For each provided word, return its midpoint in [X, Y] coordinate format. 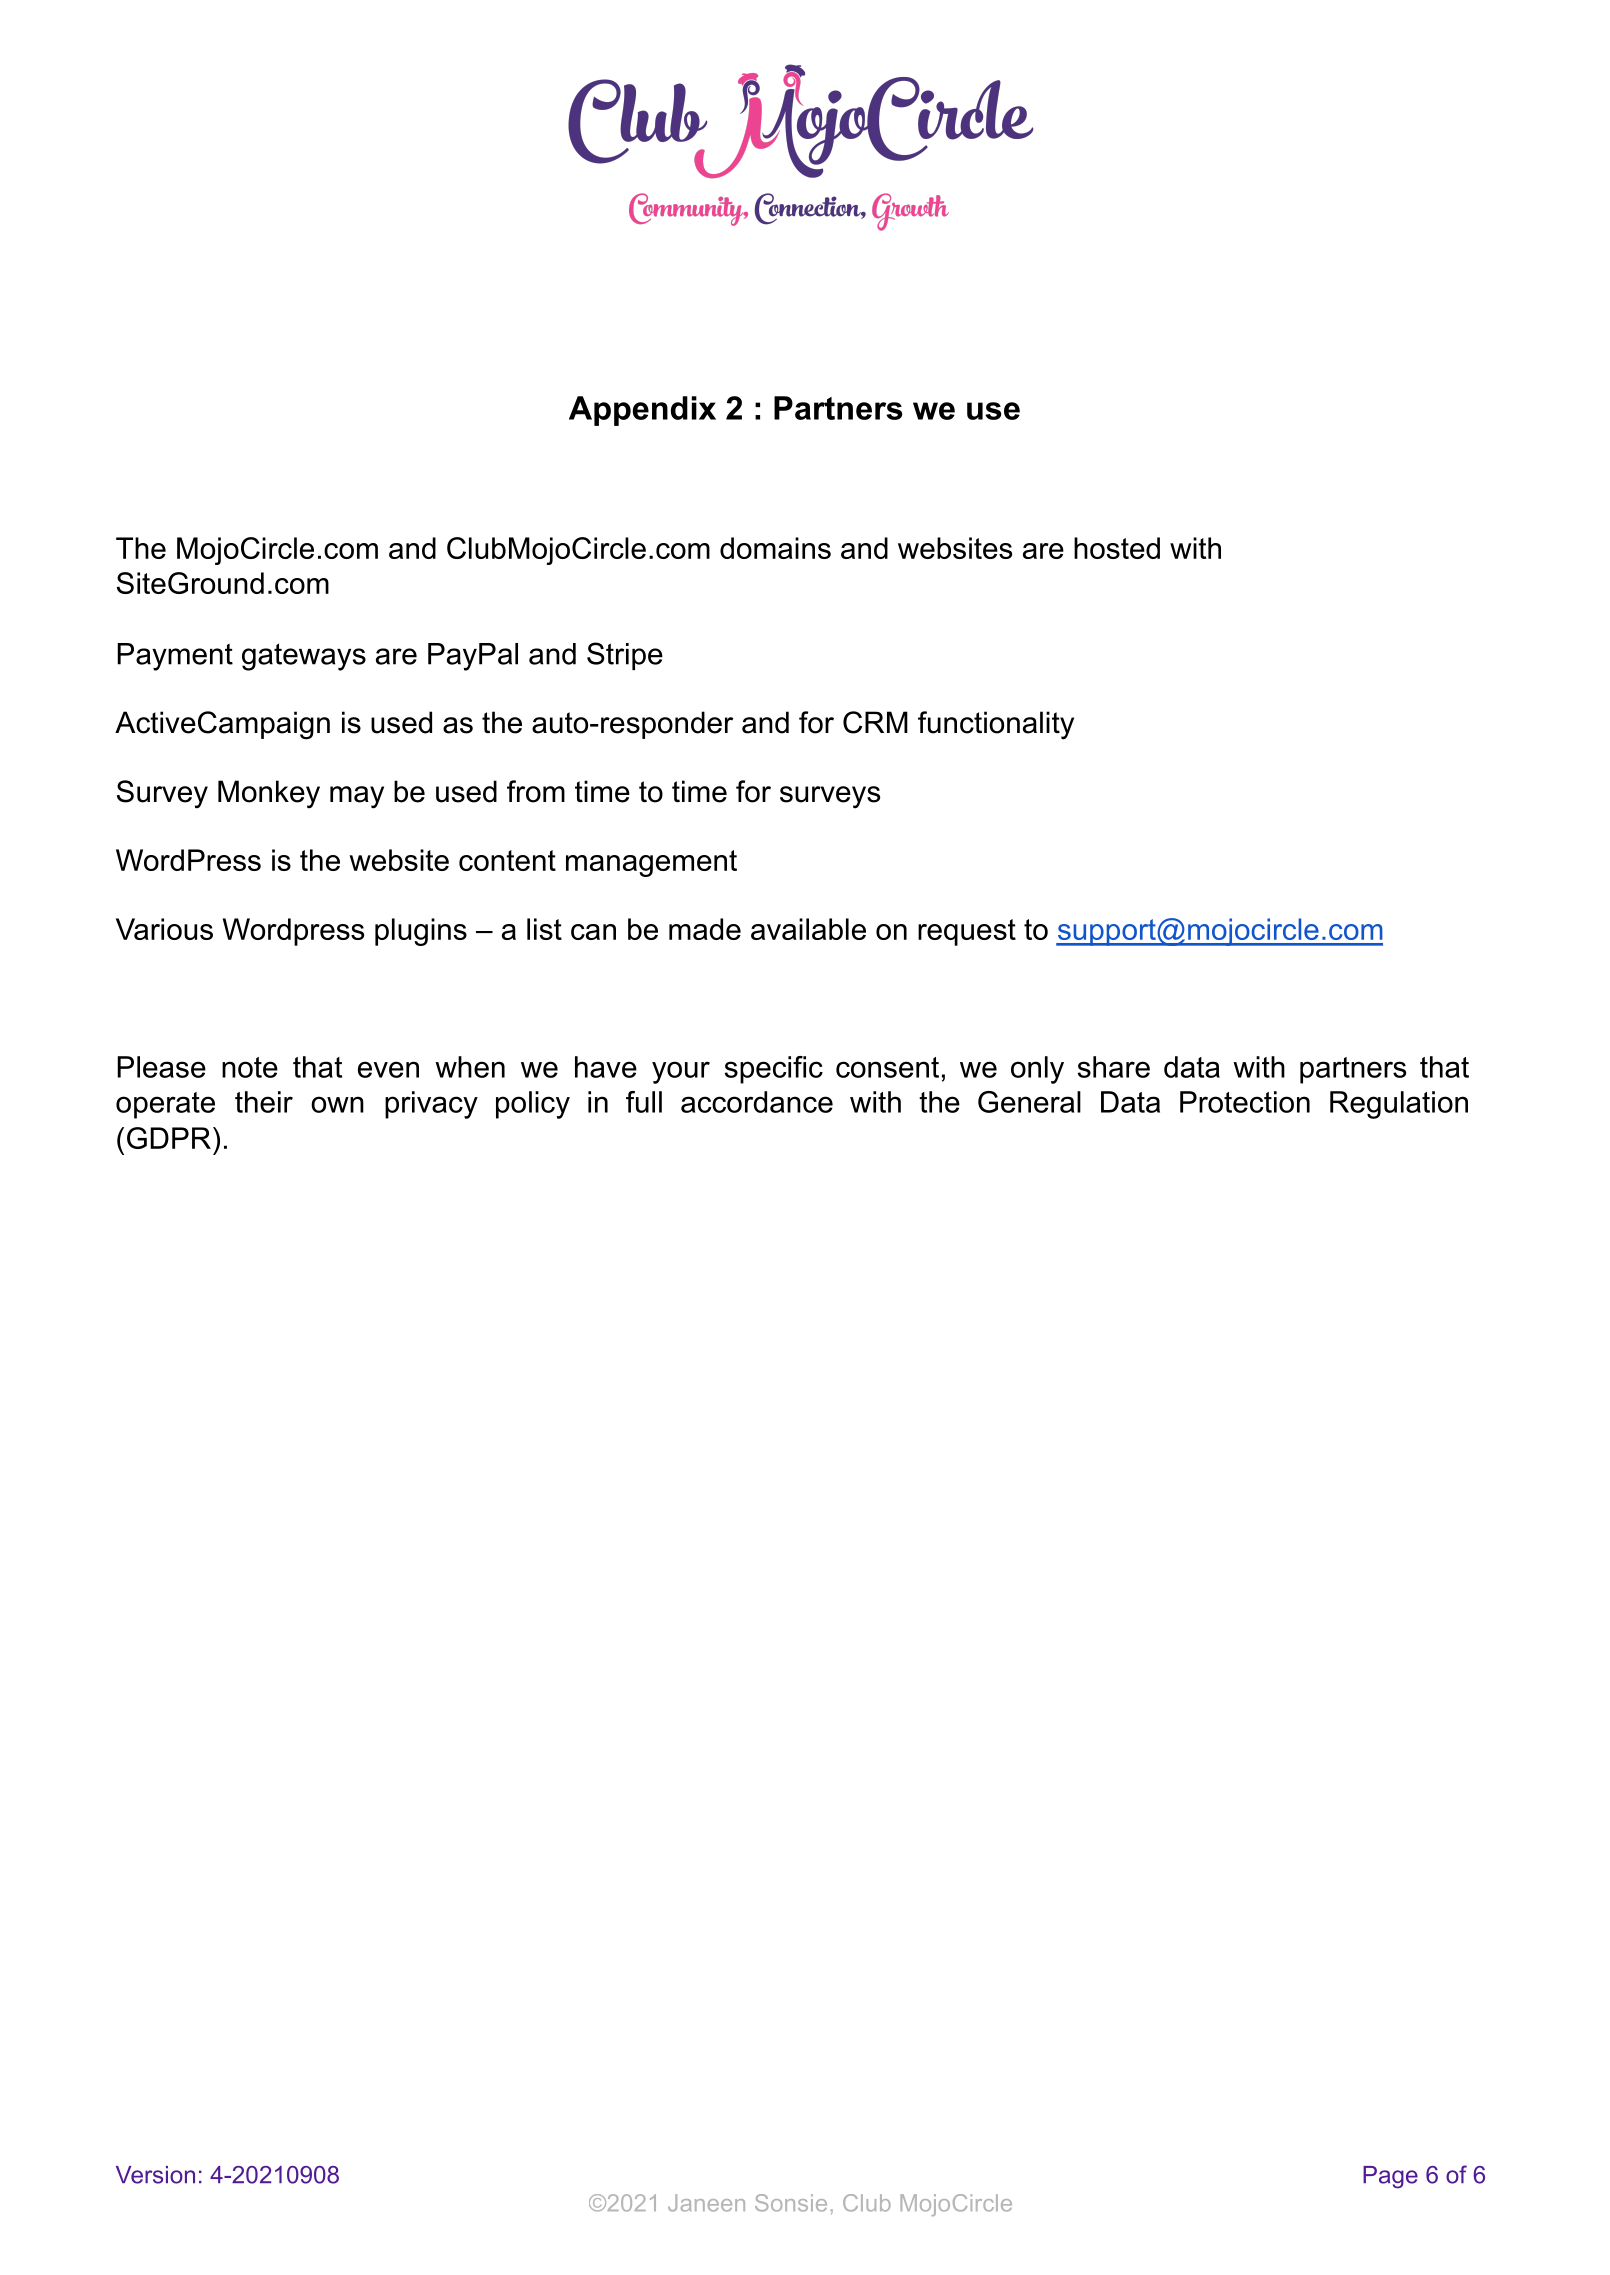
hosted [1117, 548]
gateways [304, 657]
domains [775, 548]
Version [155, 2175]
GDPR [169, 1138]
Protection [1245, 1102]
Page [1390, 2177]
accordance [757, 1102]
